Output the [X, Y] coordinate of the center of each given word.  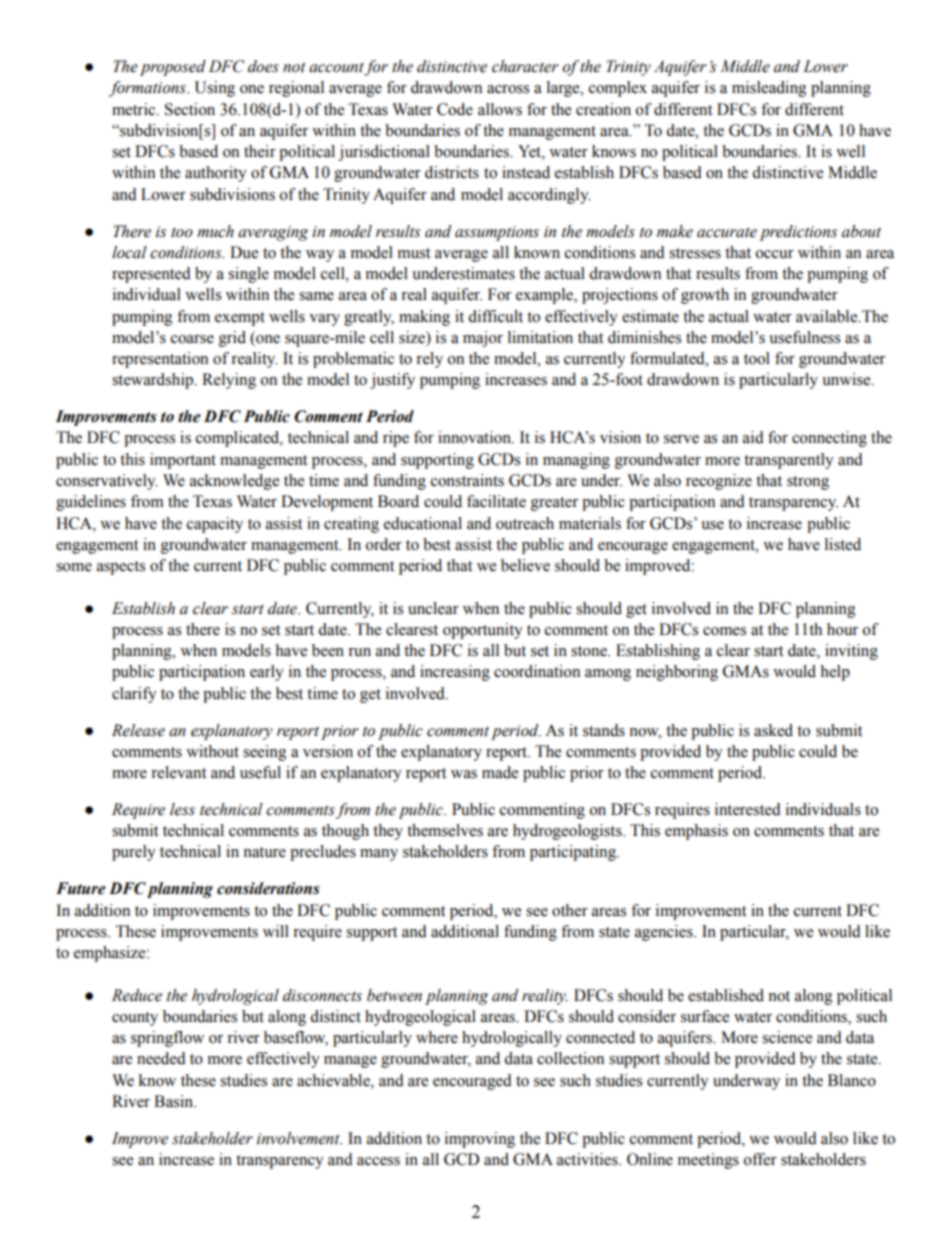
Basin [175, 1101]
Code [455, 109]
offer [760, 1159]
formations [148, 89]
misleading [769, 89]
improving [480, 1140]
